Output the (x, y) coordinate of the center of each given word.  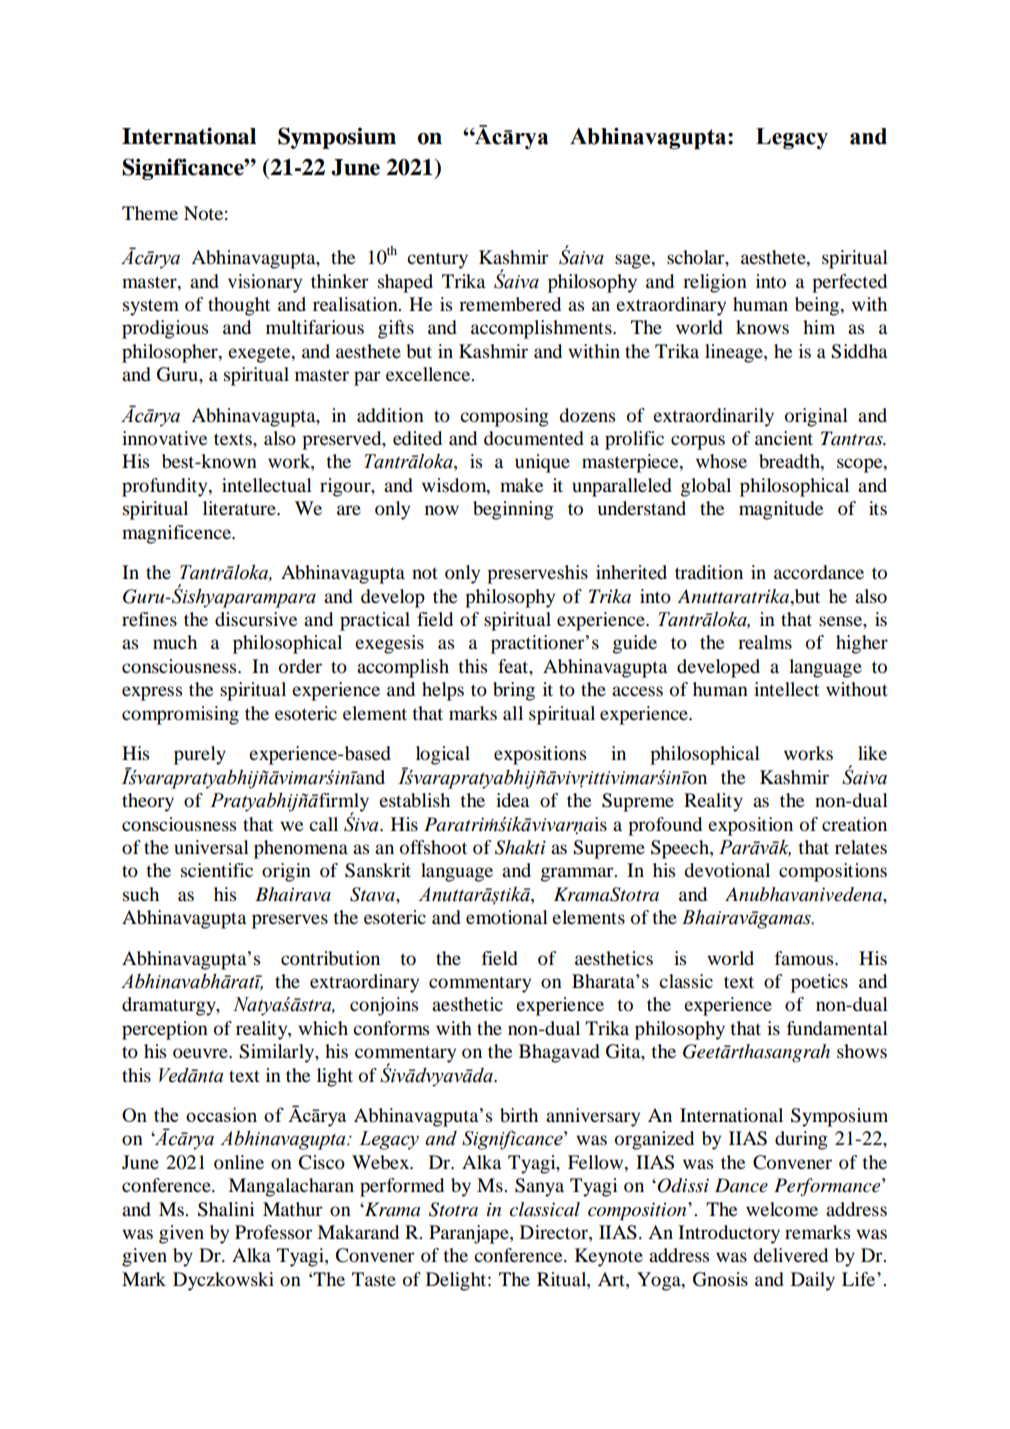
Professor (274, 1232)
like (872, 753)
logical (443, 755)
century (437, 260)
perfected (849, 283)
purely (200, 755)
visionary (265, 283)
